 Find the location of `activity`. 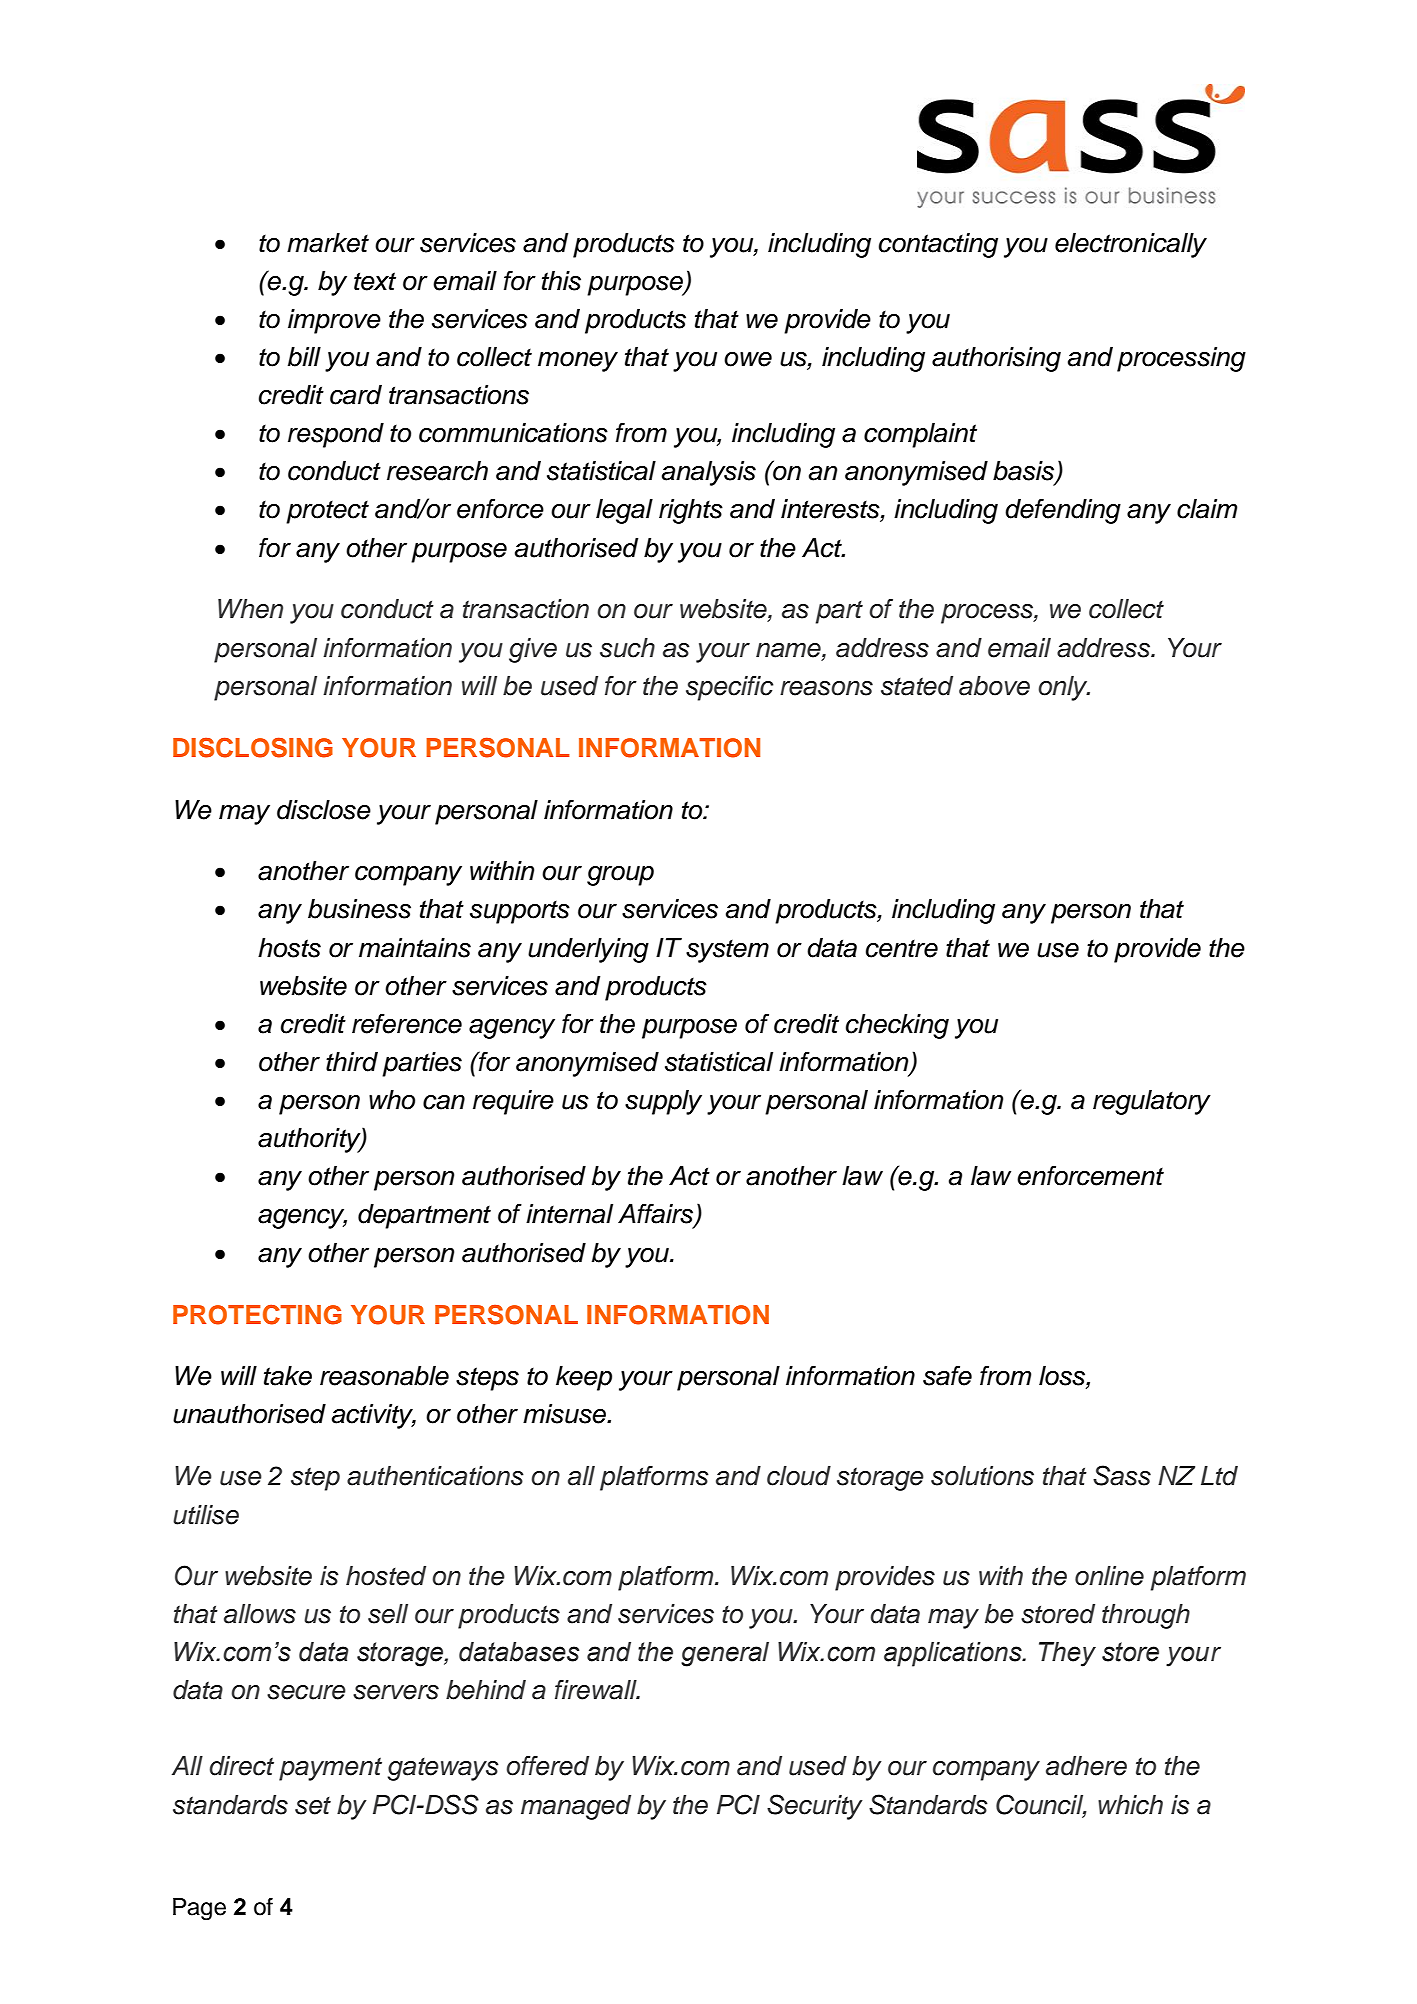

activity is located at coordinates (374, 1416).
